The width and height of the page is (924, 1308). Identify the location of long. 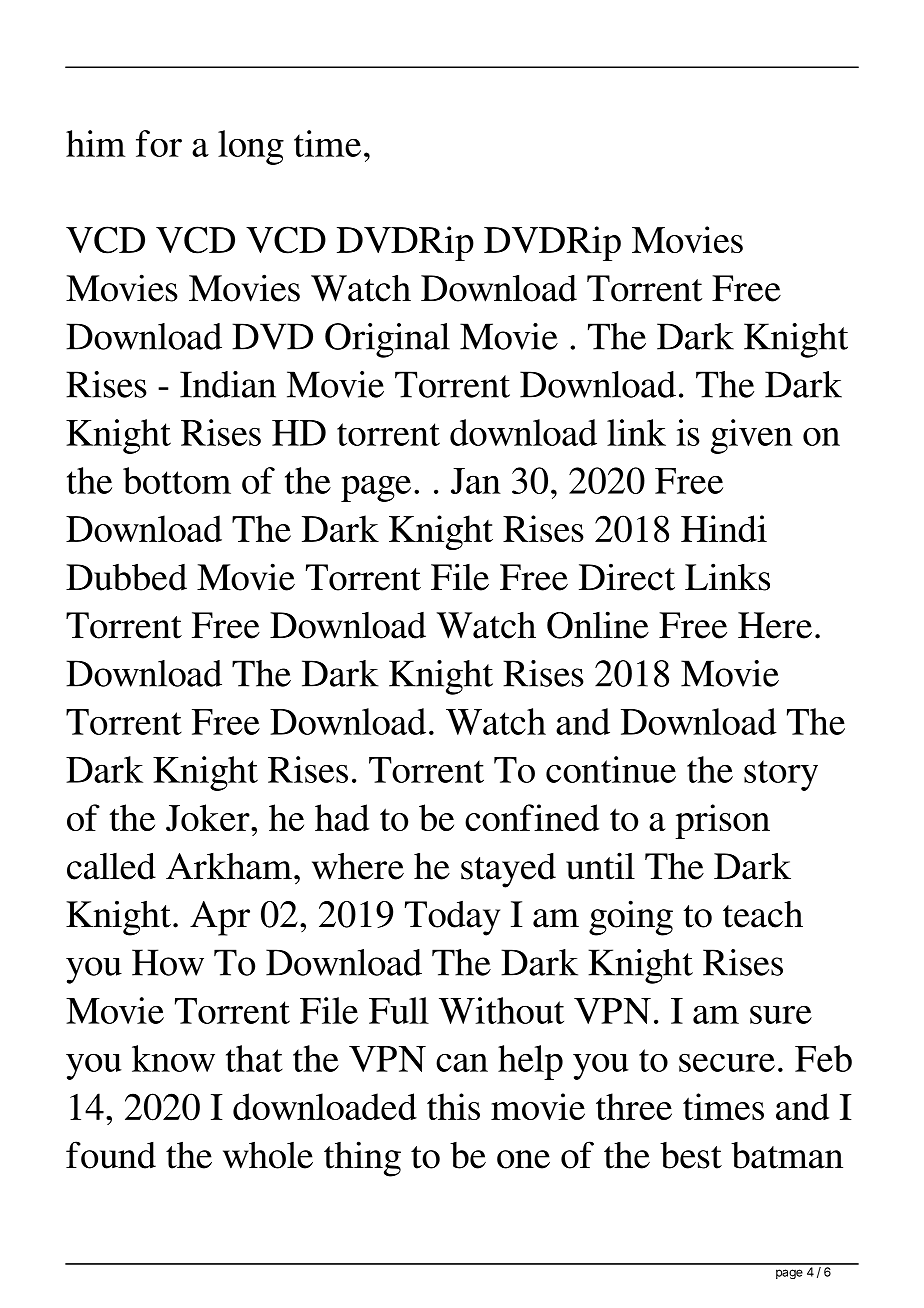
(251, 147).
